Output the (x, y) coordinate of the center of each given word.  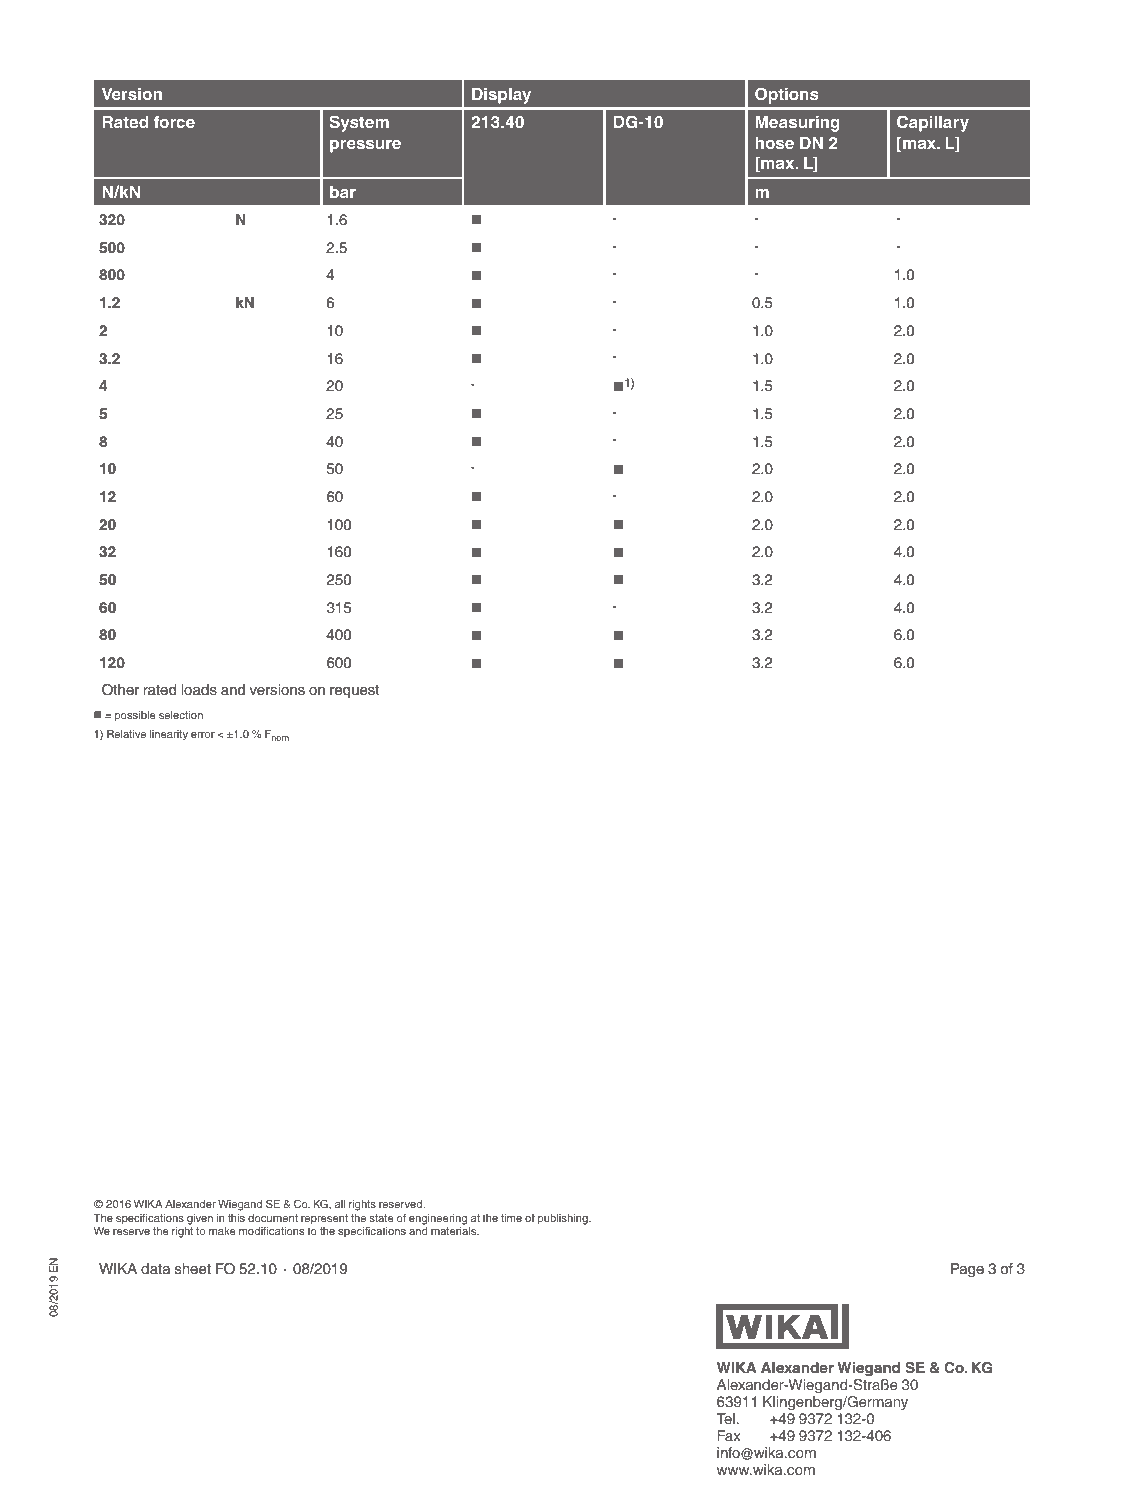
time (511, 1218)
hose (774, 143)
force (174, 121)
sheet (193, 1268)
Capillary (933, 123)
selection (181, 715)
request (354, 691)
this (236, 1218)
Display (501, 96)
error (203, 735)
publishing (564, 1219)
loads (199, 689)
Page (967, 1270)
